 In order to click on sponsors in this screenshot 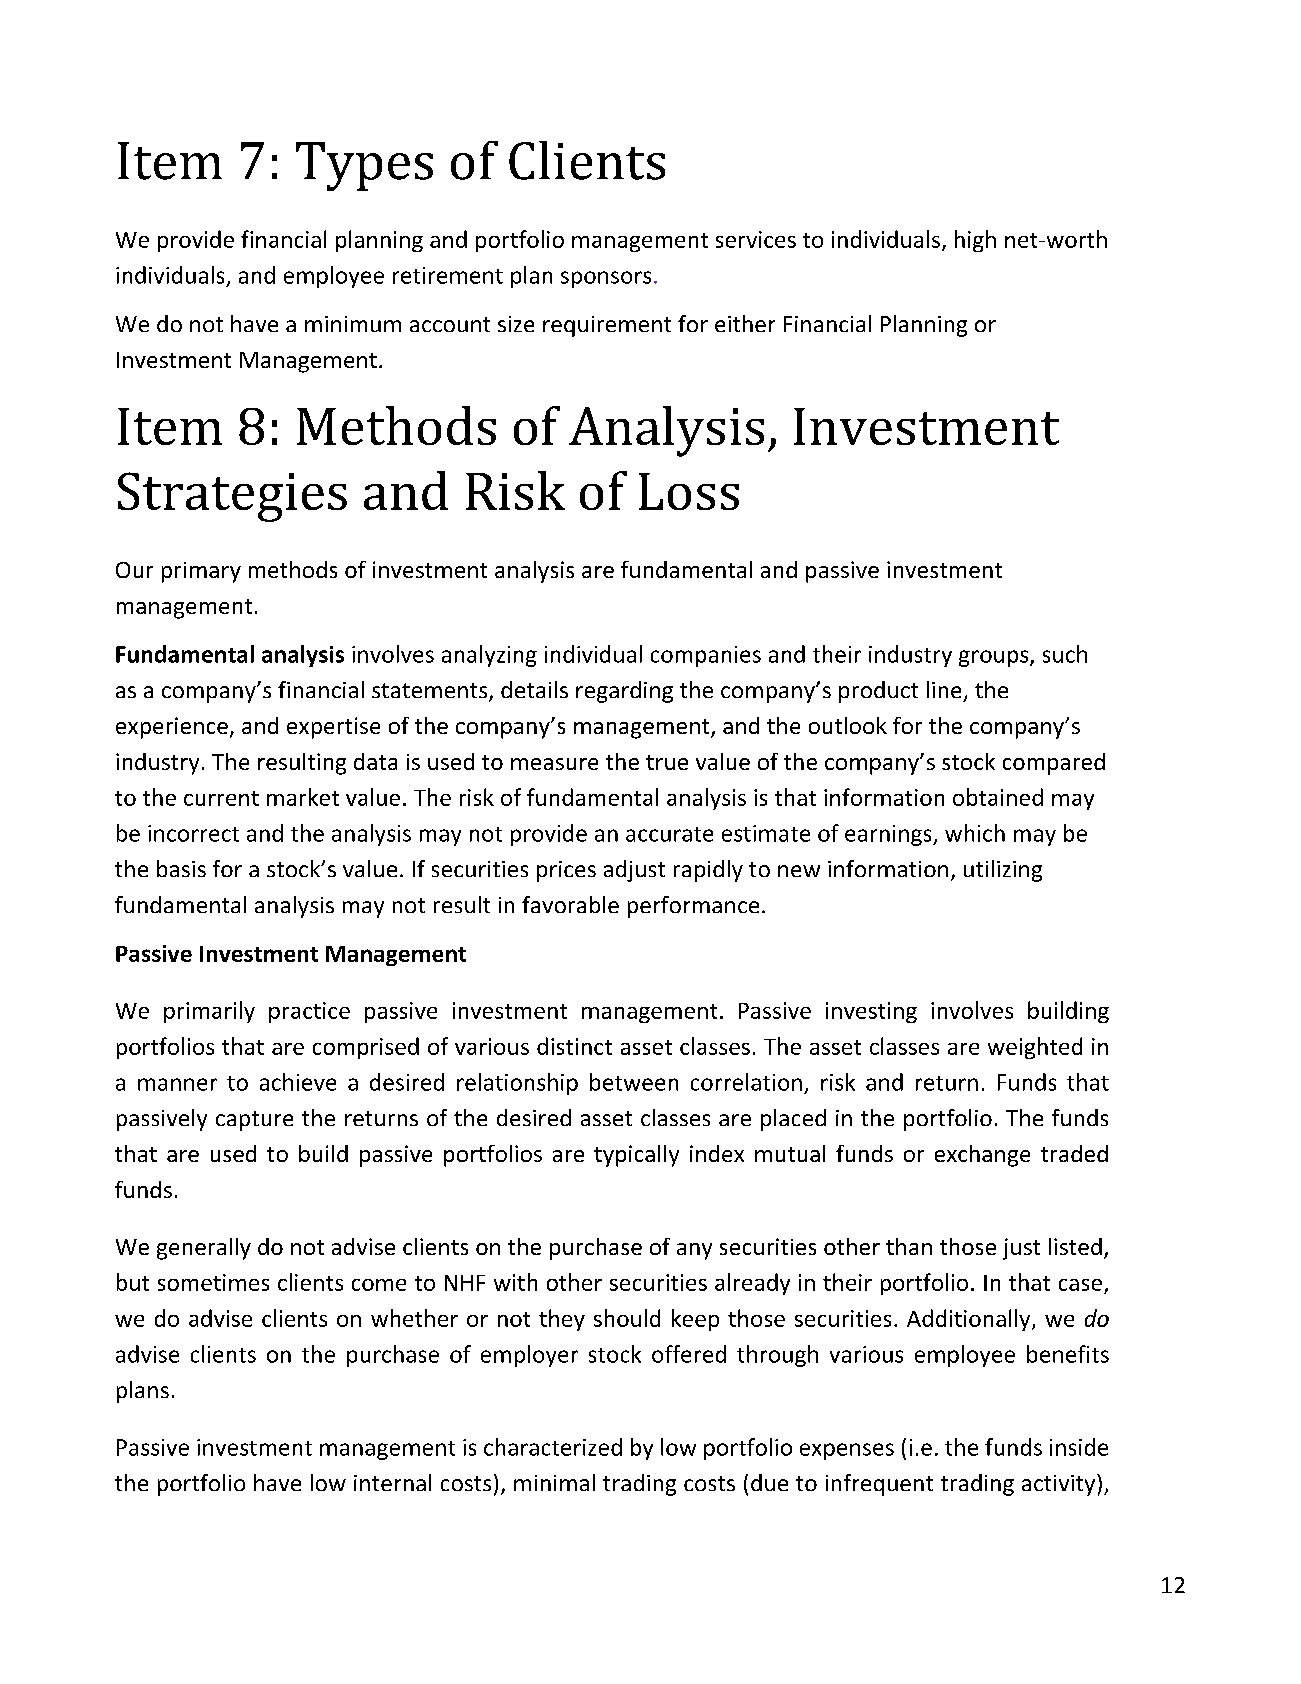, I will do `click(606, 279)`.
